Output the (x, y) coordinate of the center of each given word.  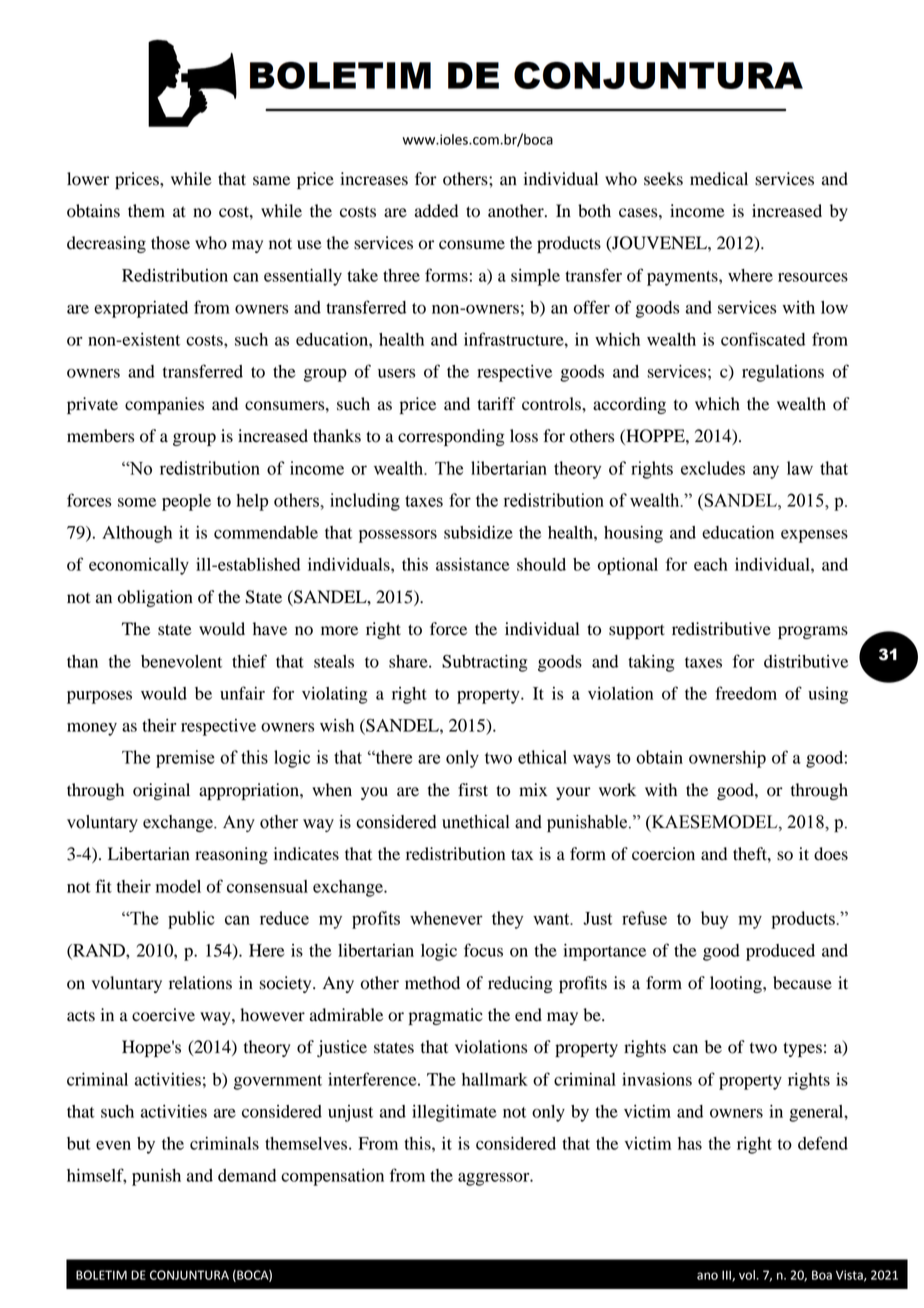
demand (247, 1175)
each (711, 564)
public (191, 920)
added (436, 211)
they (507, 920)
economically (139, 566)
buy (714, 920)
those (170, 243)
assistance (472, 564)
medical (719, 179)
